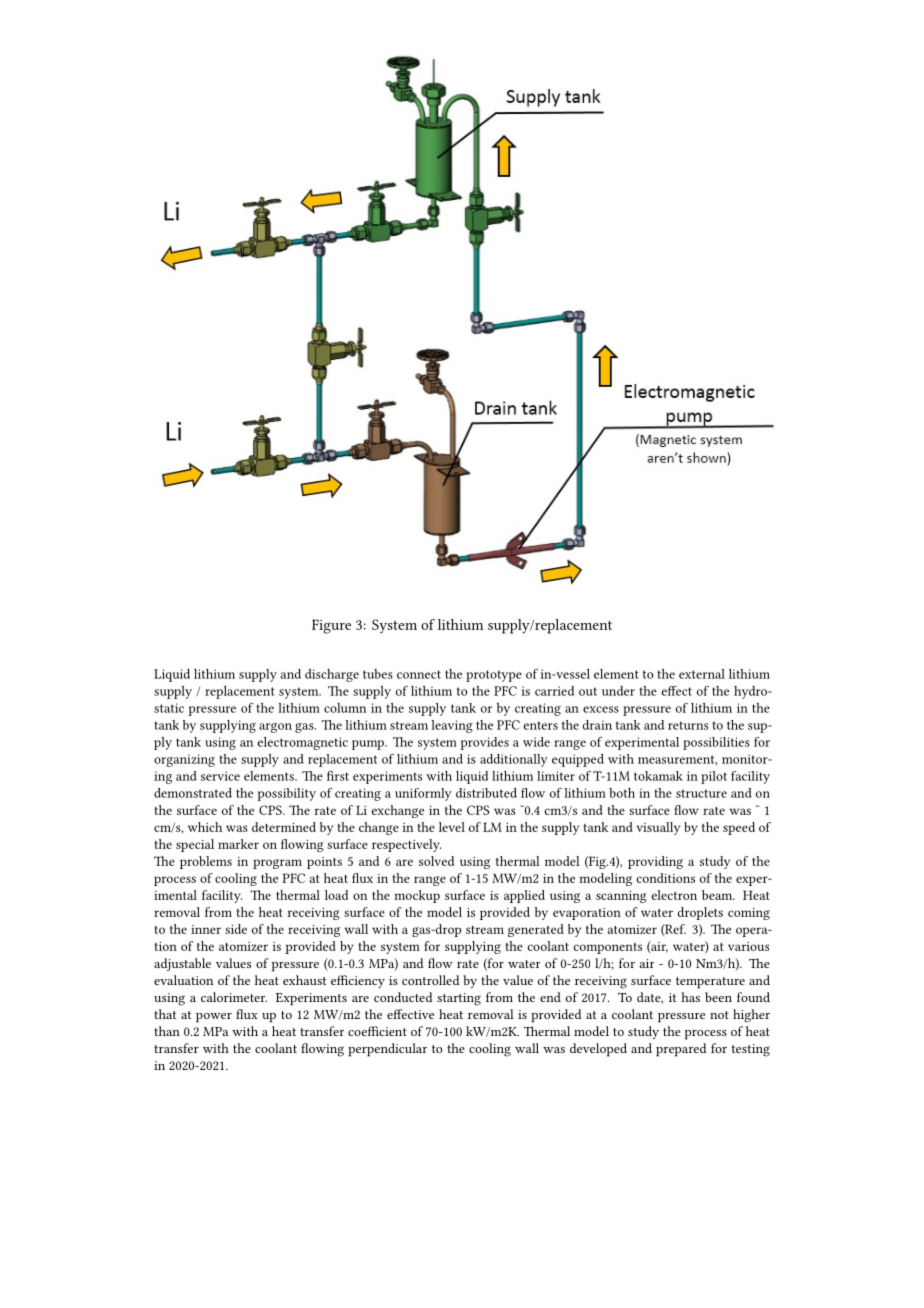  What do you see at coordinates (331, 626) in the image?
I see `Figure` at bounding box center [331, 626].
